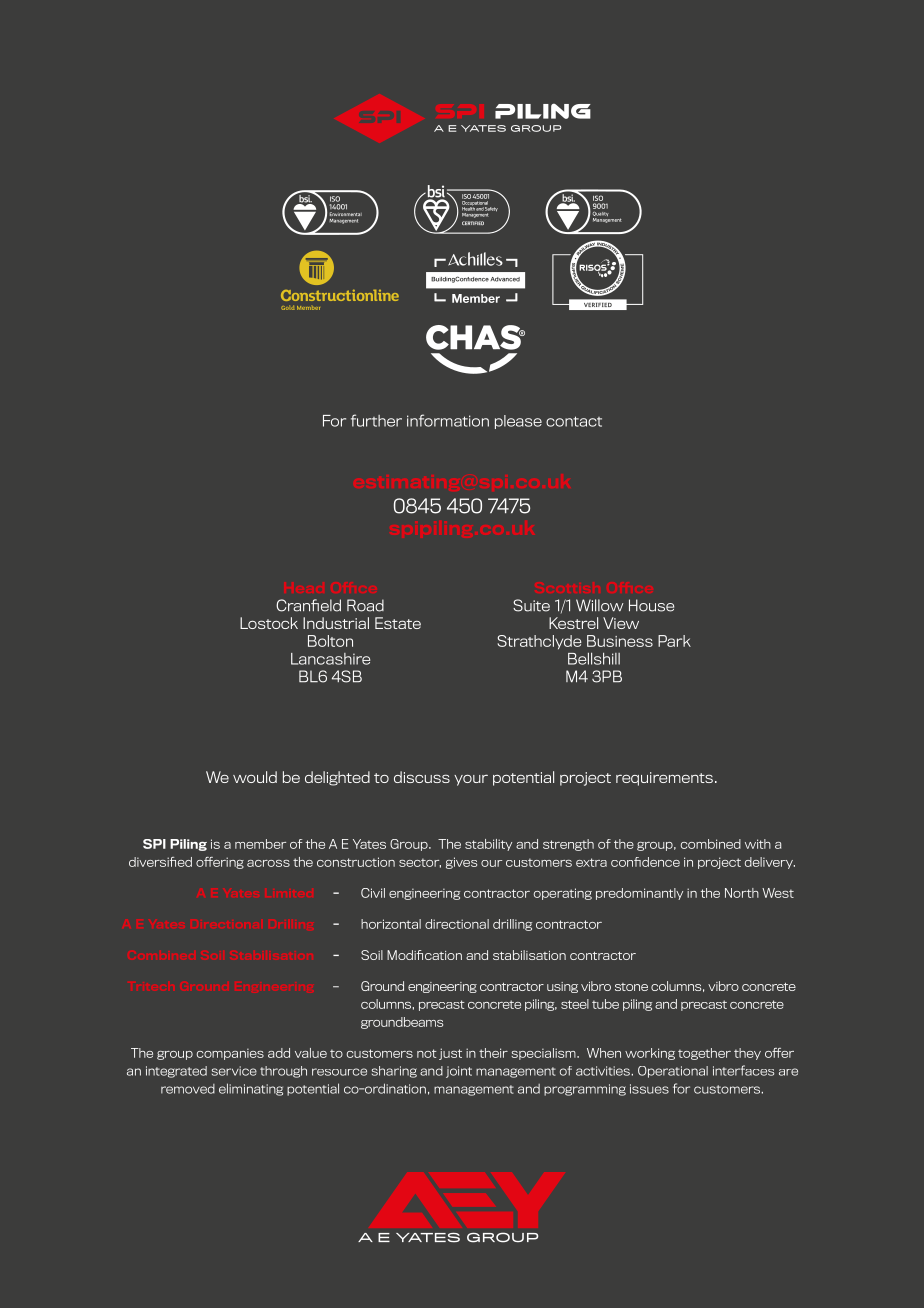  Describe the element at coordinates (448, 420) in the screenshot. I see `information` at that location.
